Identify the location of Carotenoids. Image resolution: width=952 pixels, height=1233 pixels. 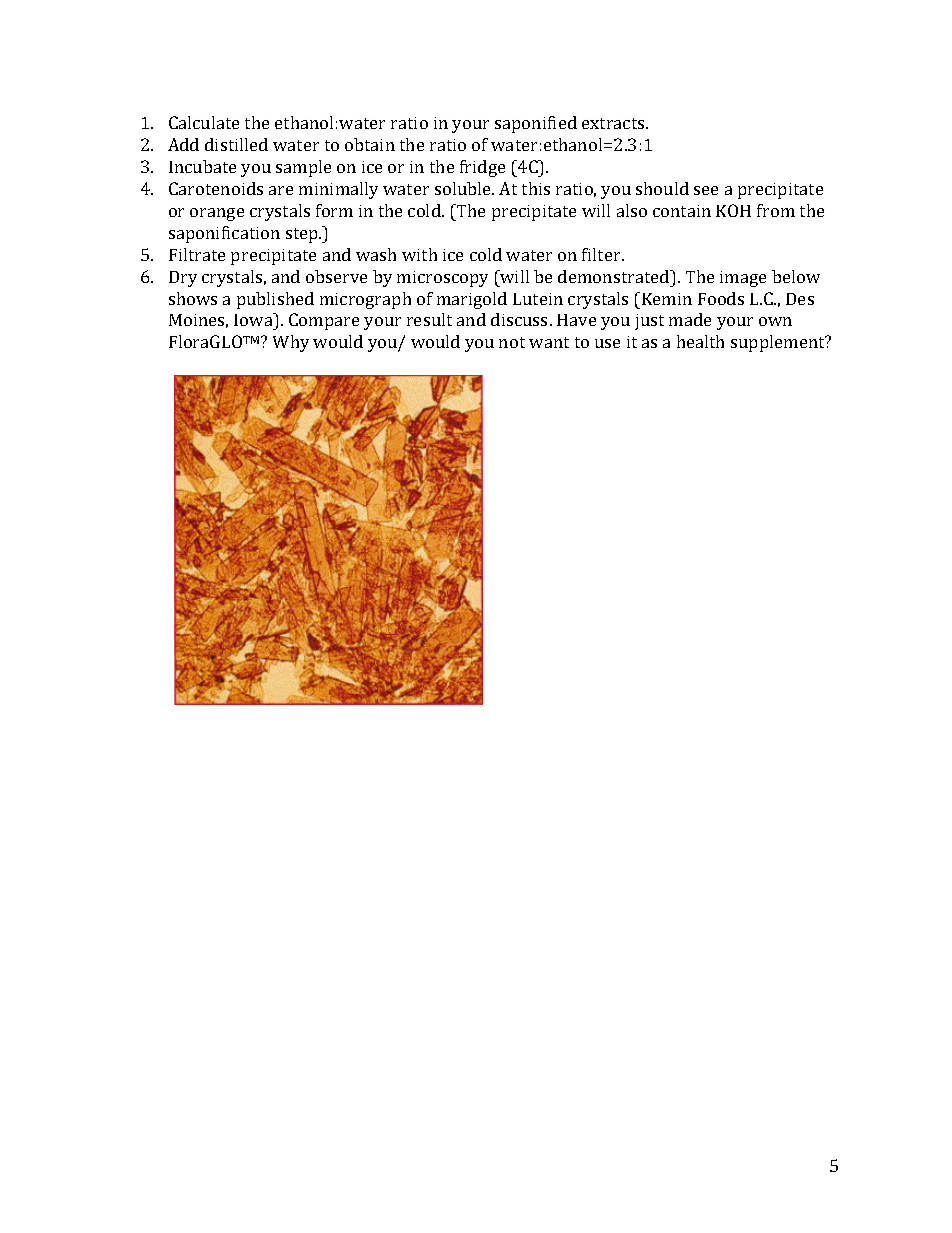
(216, 188).
